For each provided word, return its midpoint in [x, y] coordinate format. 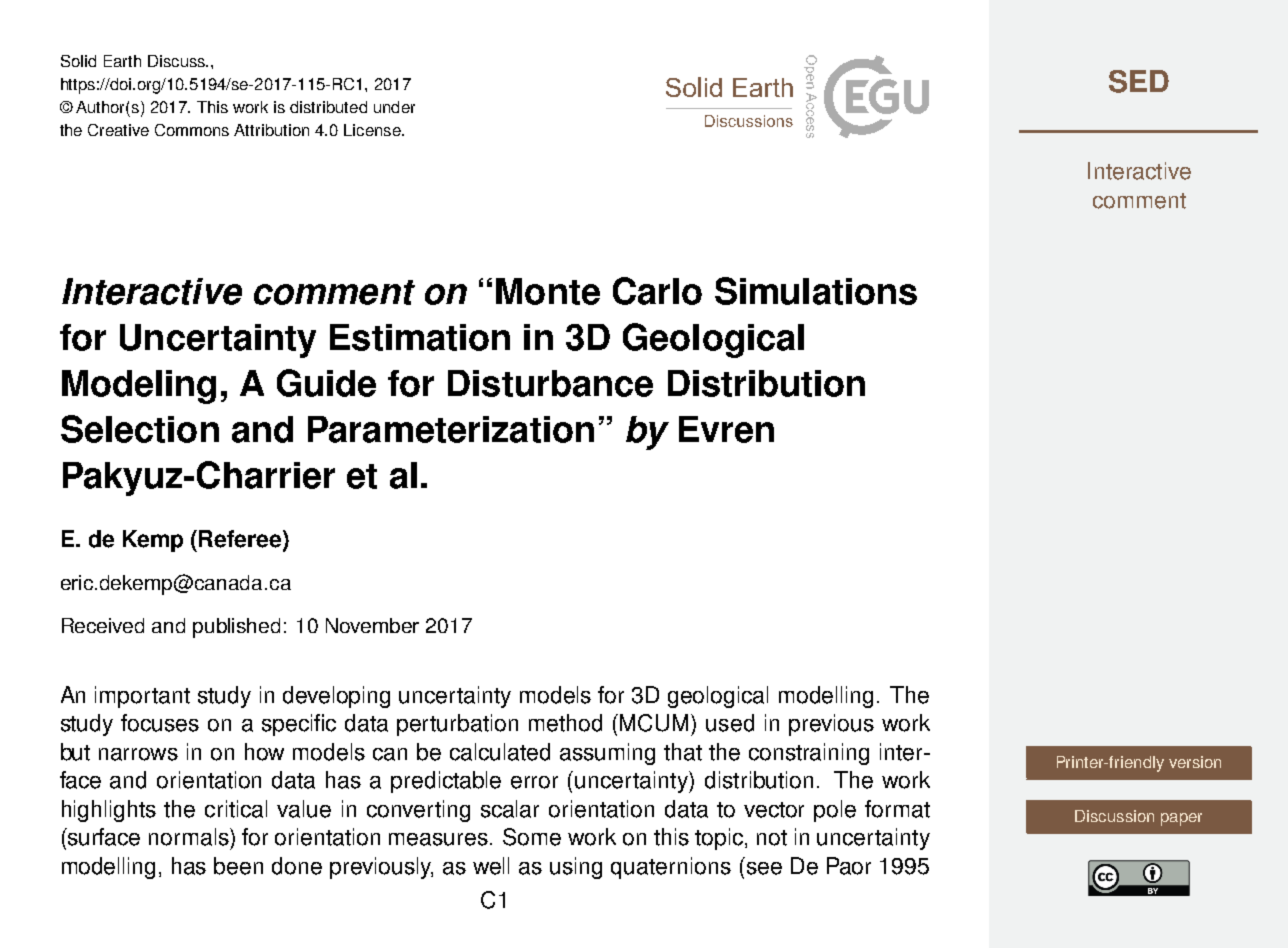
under [394, 107]
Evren [726, 429]
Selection [140, 429]
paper [1181, 819]
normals [190, 837]
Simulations [816, 291]
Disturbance [550, 383]
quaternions [671, 868]
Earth [122, 61]
